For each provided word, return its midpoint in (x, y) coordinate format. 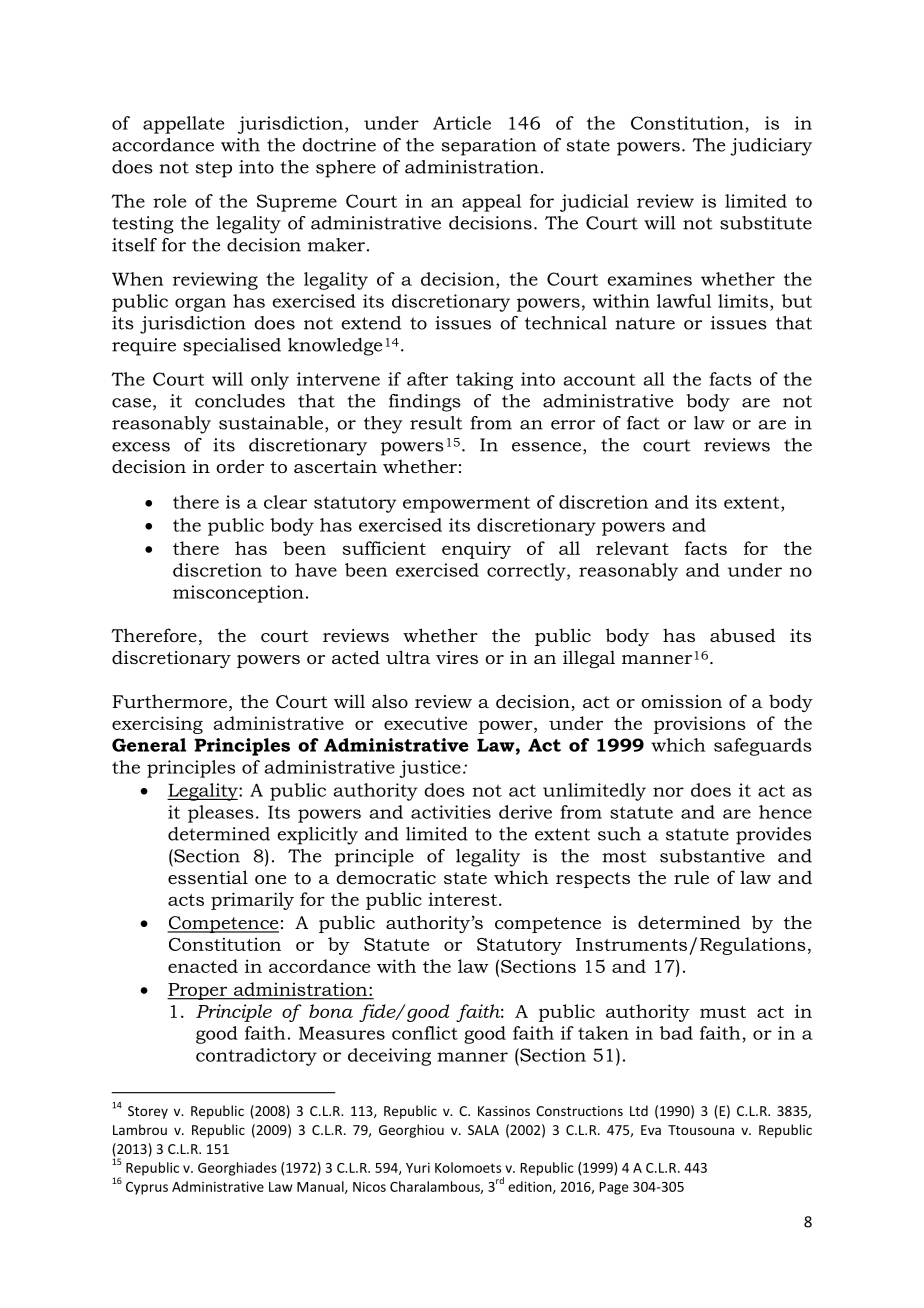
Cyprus (147, 1188)
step (214, 169)
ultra (408, 657)
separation (489, 147)
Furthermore (169, 701)
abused (743, 635)
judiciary (771, 147)
